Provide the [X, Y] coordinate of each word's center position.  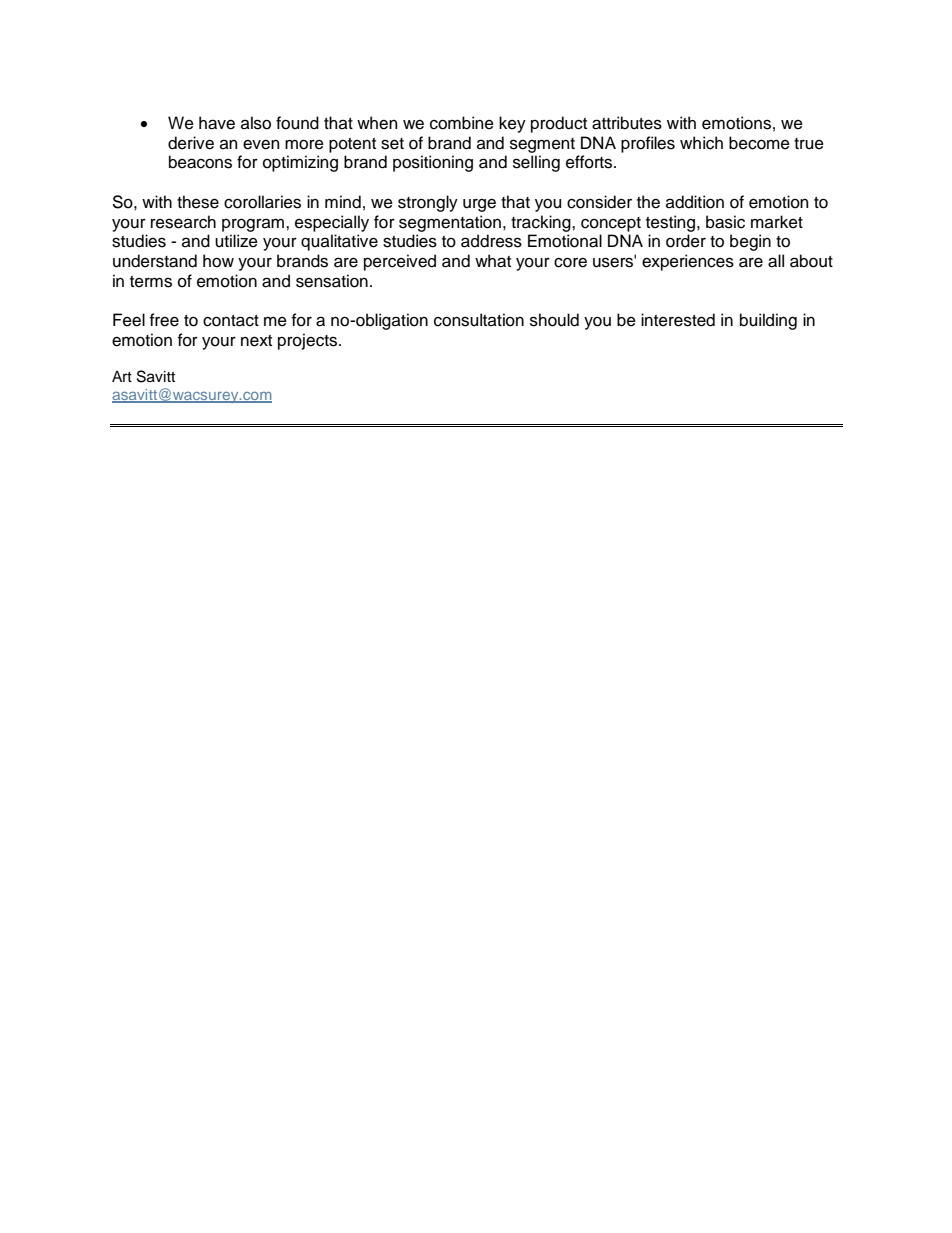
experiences [688, 262]
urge [479, 205]
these [198, 202]
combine [462, 123]
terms [151, 282]
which [701, 143]
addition [695, 202]
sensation [332, 281]
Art [122, 376]
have [217, 123]
